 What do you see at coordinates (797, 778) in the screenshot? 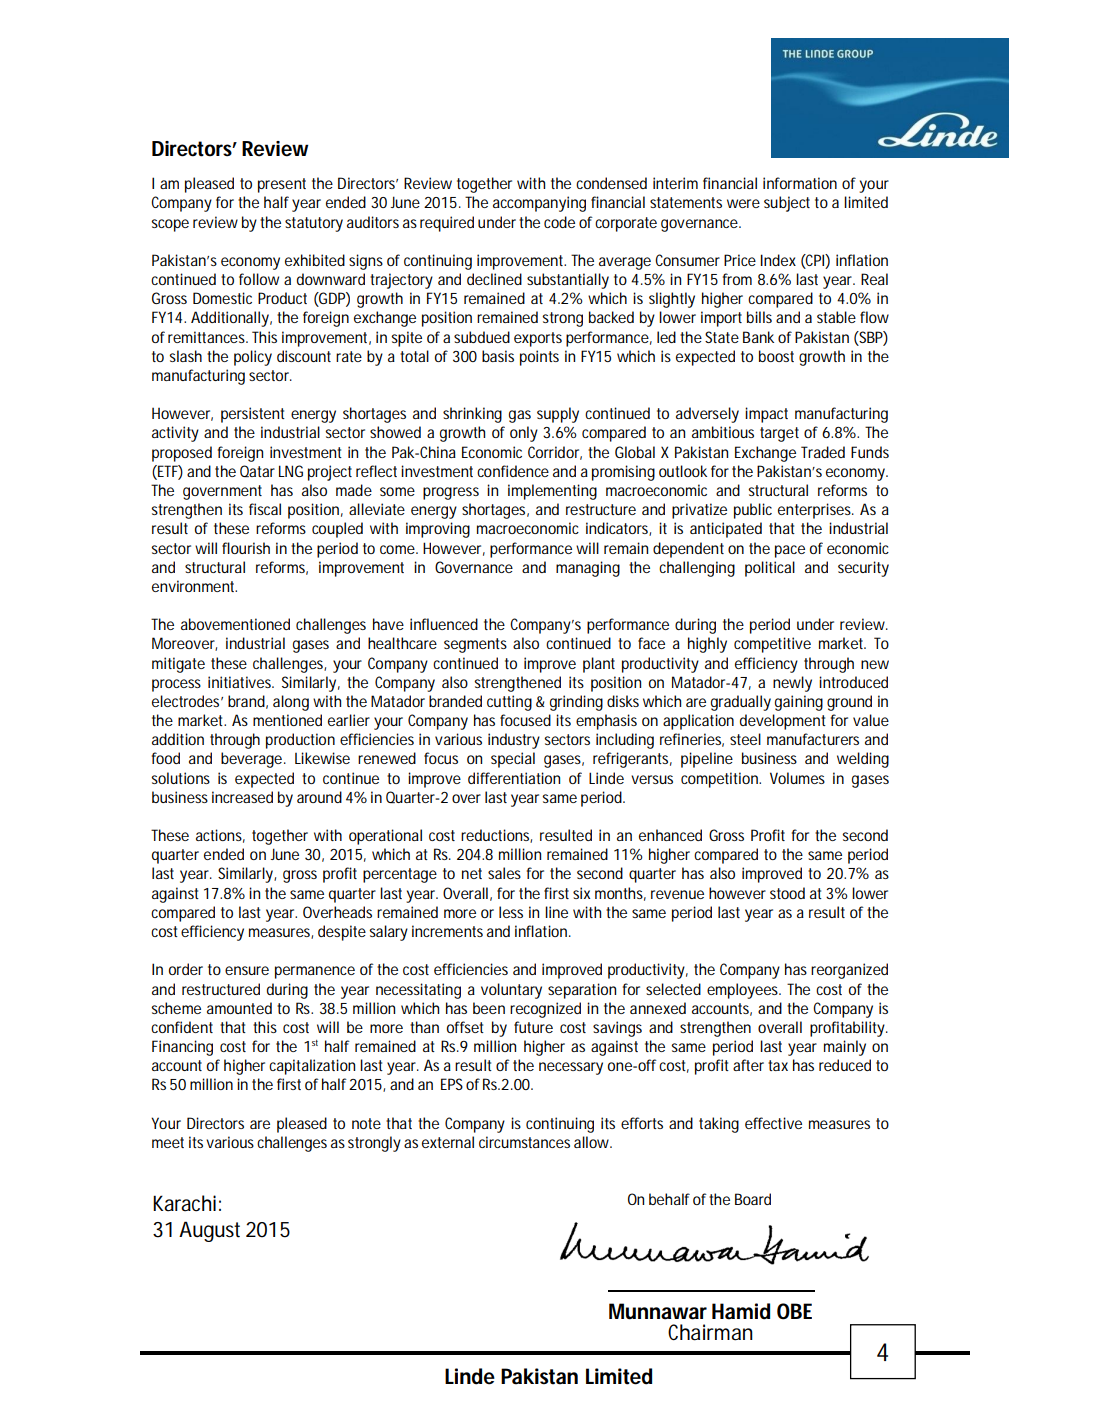
I see `Volumes` at bounding box center [797, 778].
